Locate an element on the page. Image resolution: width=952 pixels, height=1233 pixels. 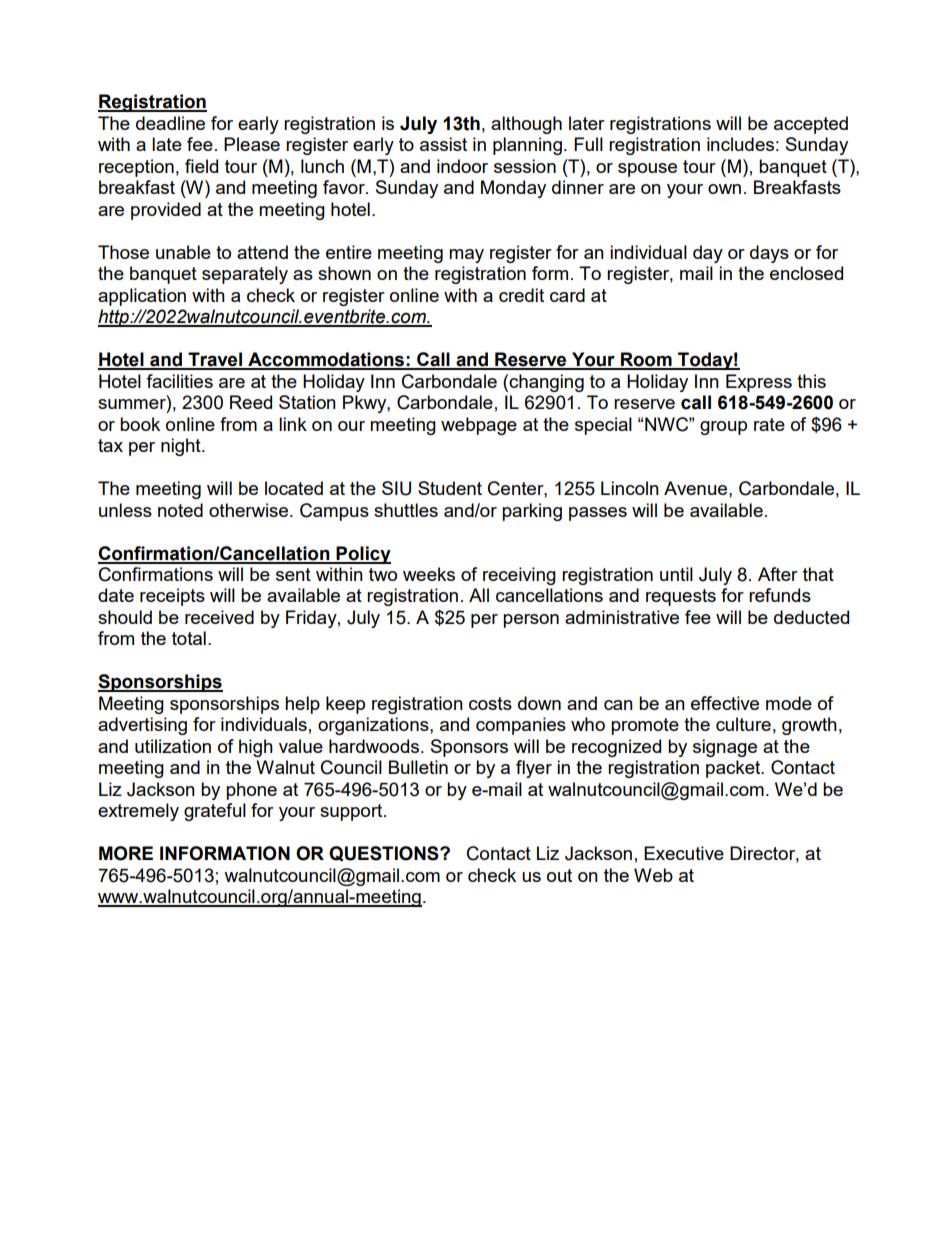
accepted is located at coordinates (811, 125).
